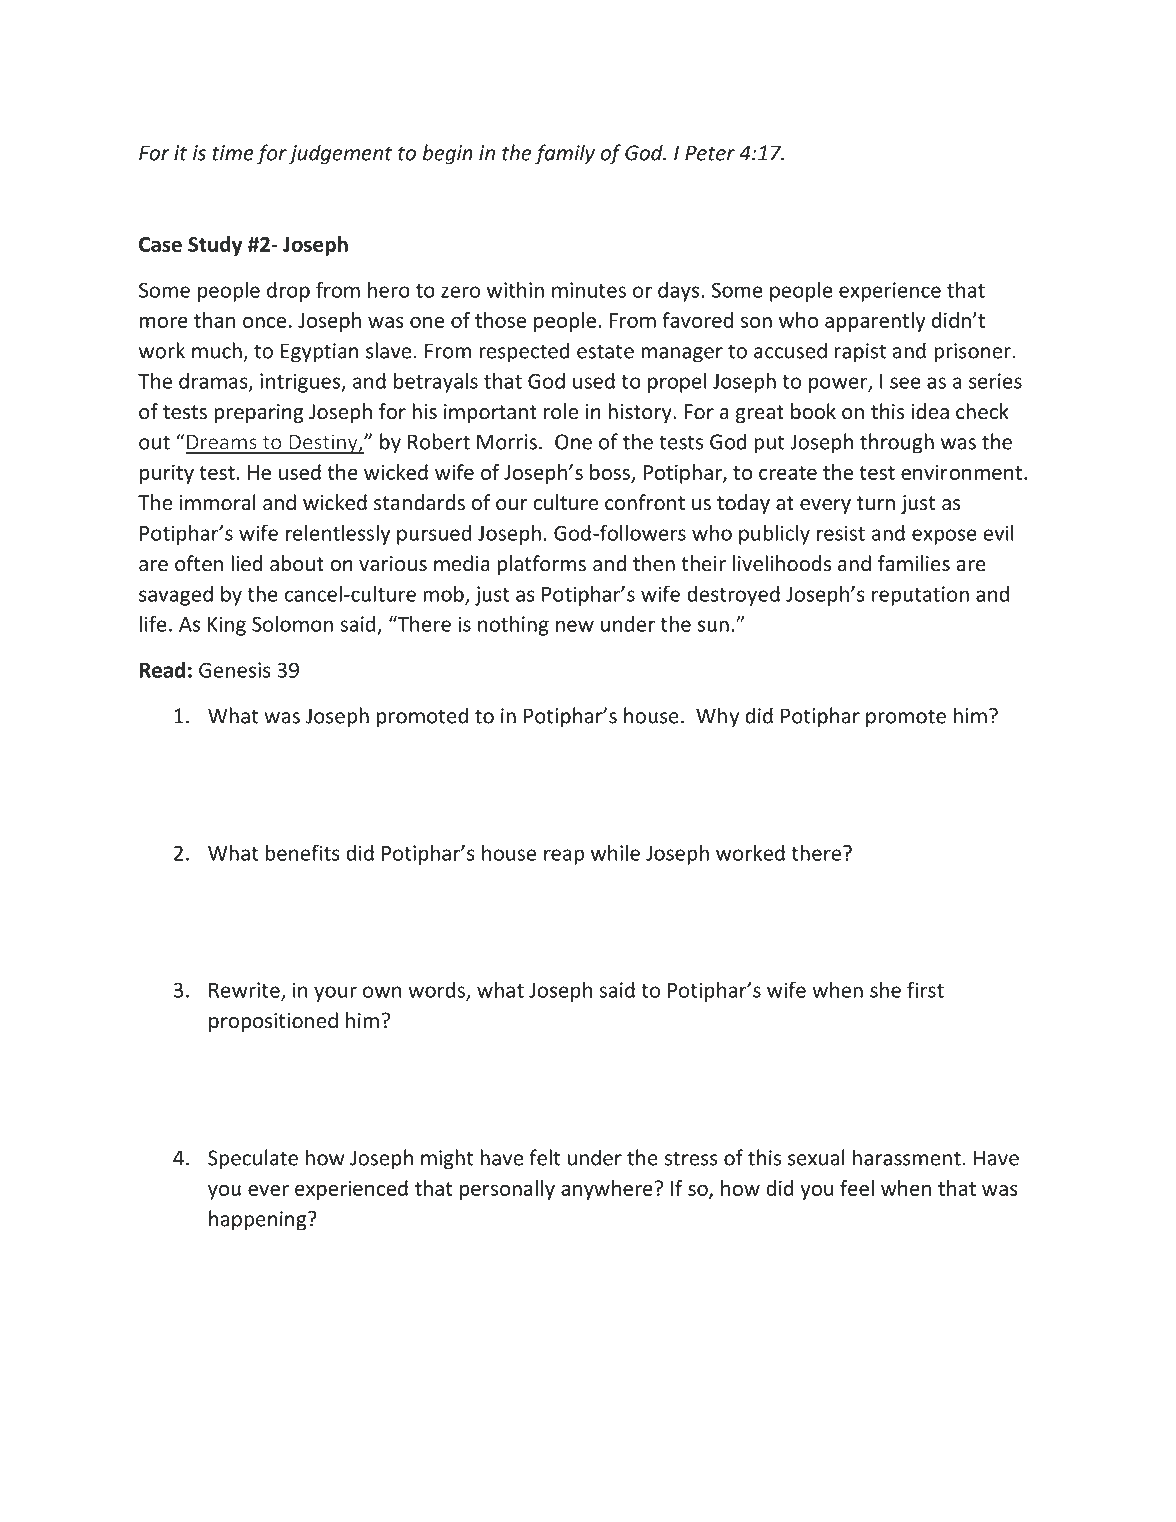  Describe the element at coordinates (245, 991) in the screenshot. I see `Rewrite` at that location.
